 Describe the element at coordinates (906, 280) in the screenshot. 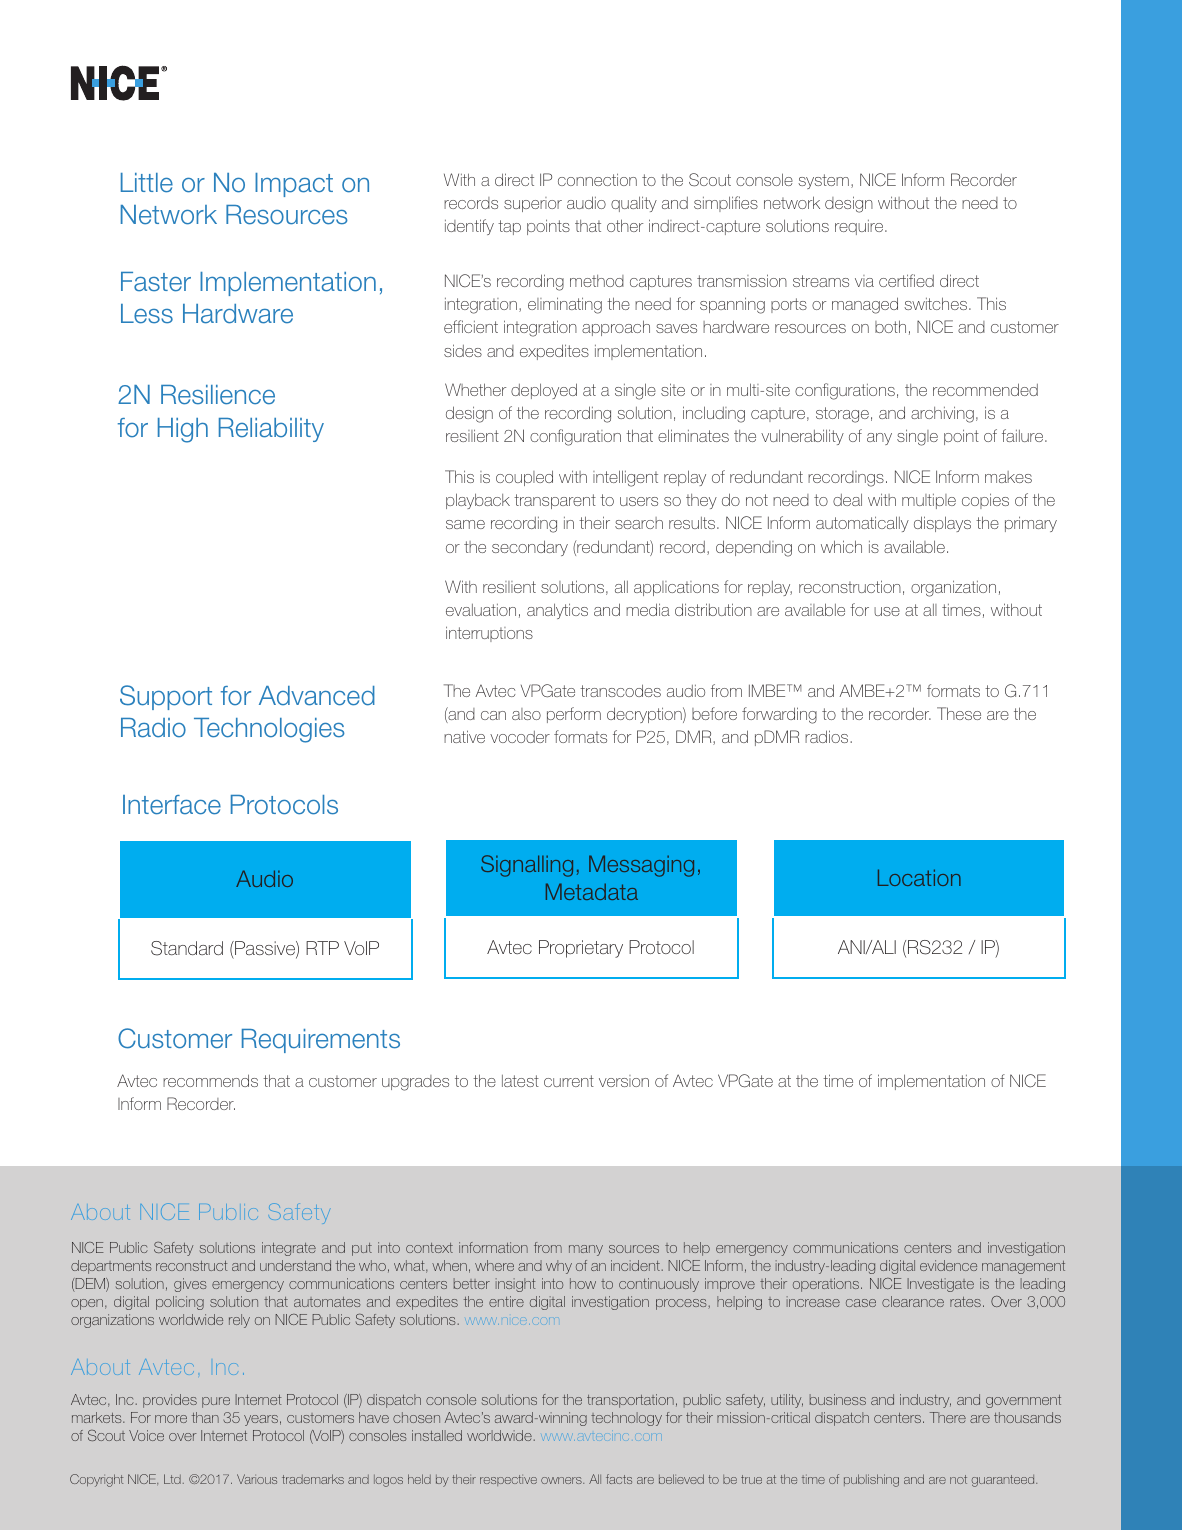

I see `certified` at that location.
